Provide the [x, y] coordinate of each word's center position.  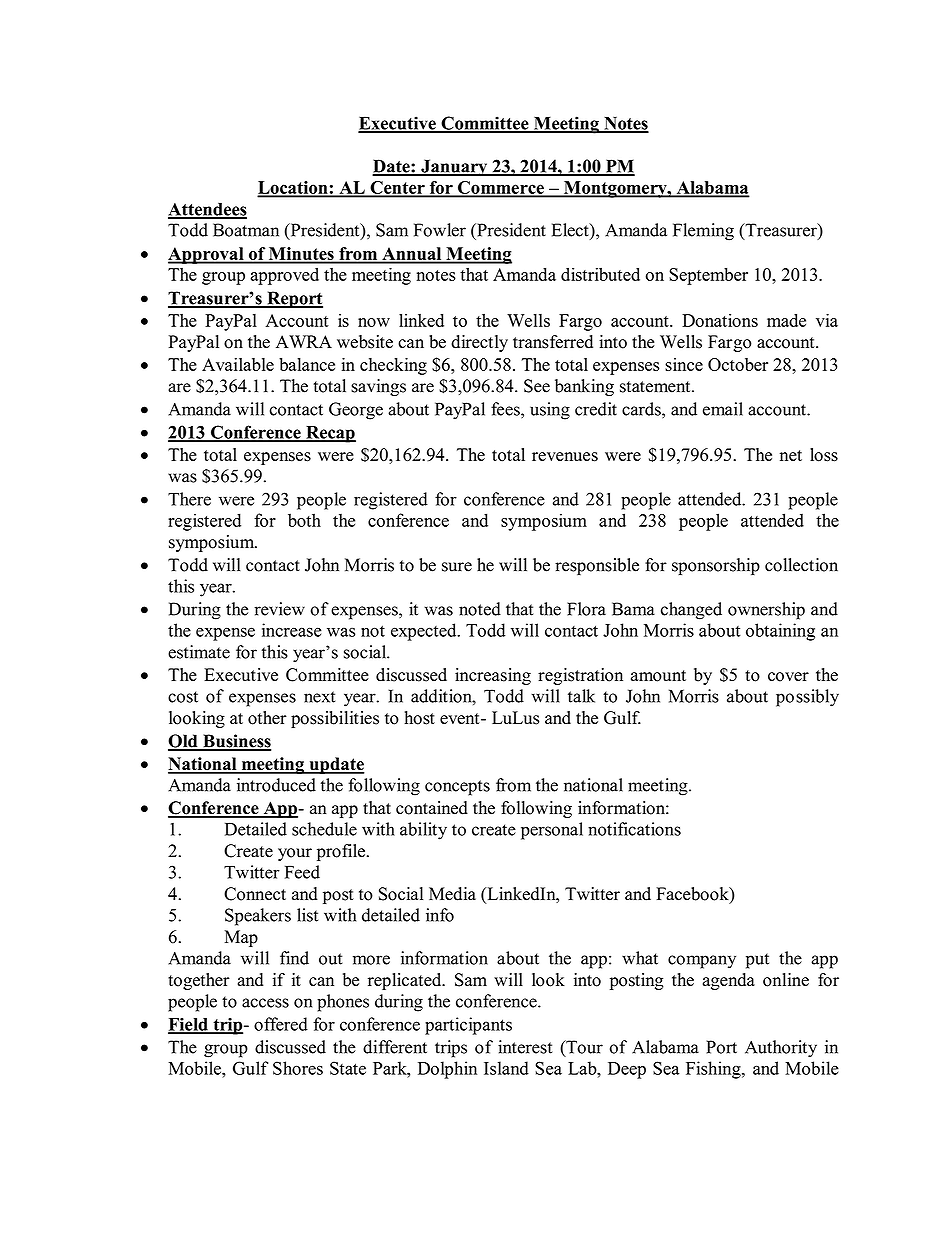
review [279, 609]
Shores [298, 1068]
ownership [766, 611]
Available [238, 364]
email [723, 409]
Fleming [703, 232]
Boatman [246, 230]
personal [552, 831]
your [295, 854]
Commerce [501, 188]
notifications [634, 829]
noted [480, 609]
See [537, 386]
